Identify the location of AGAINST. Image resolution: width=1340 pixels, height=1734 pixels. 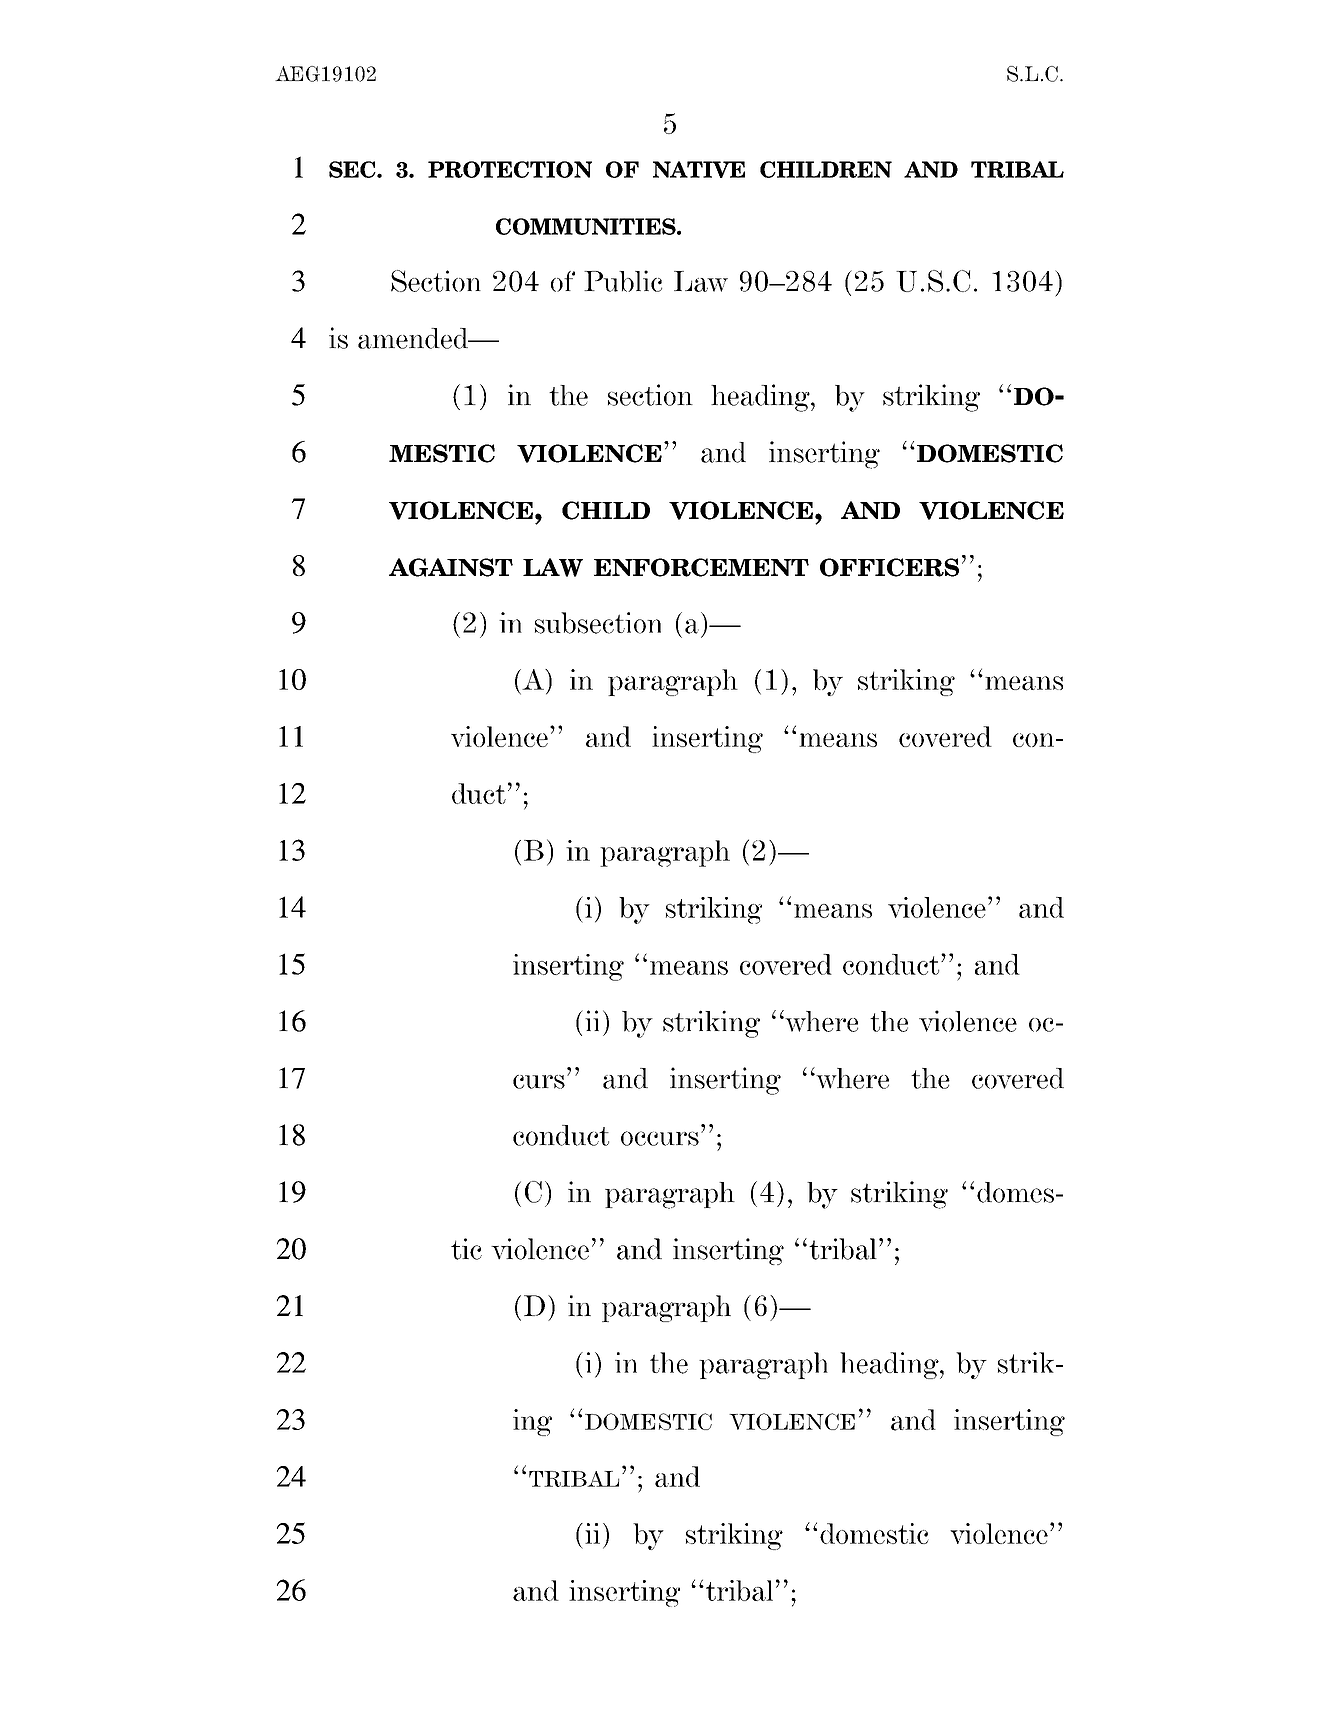
(451, 567).
